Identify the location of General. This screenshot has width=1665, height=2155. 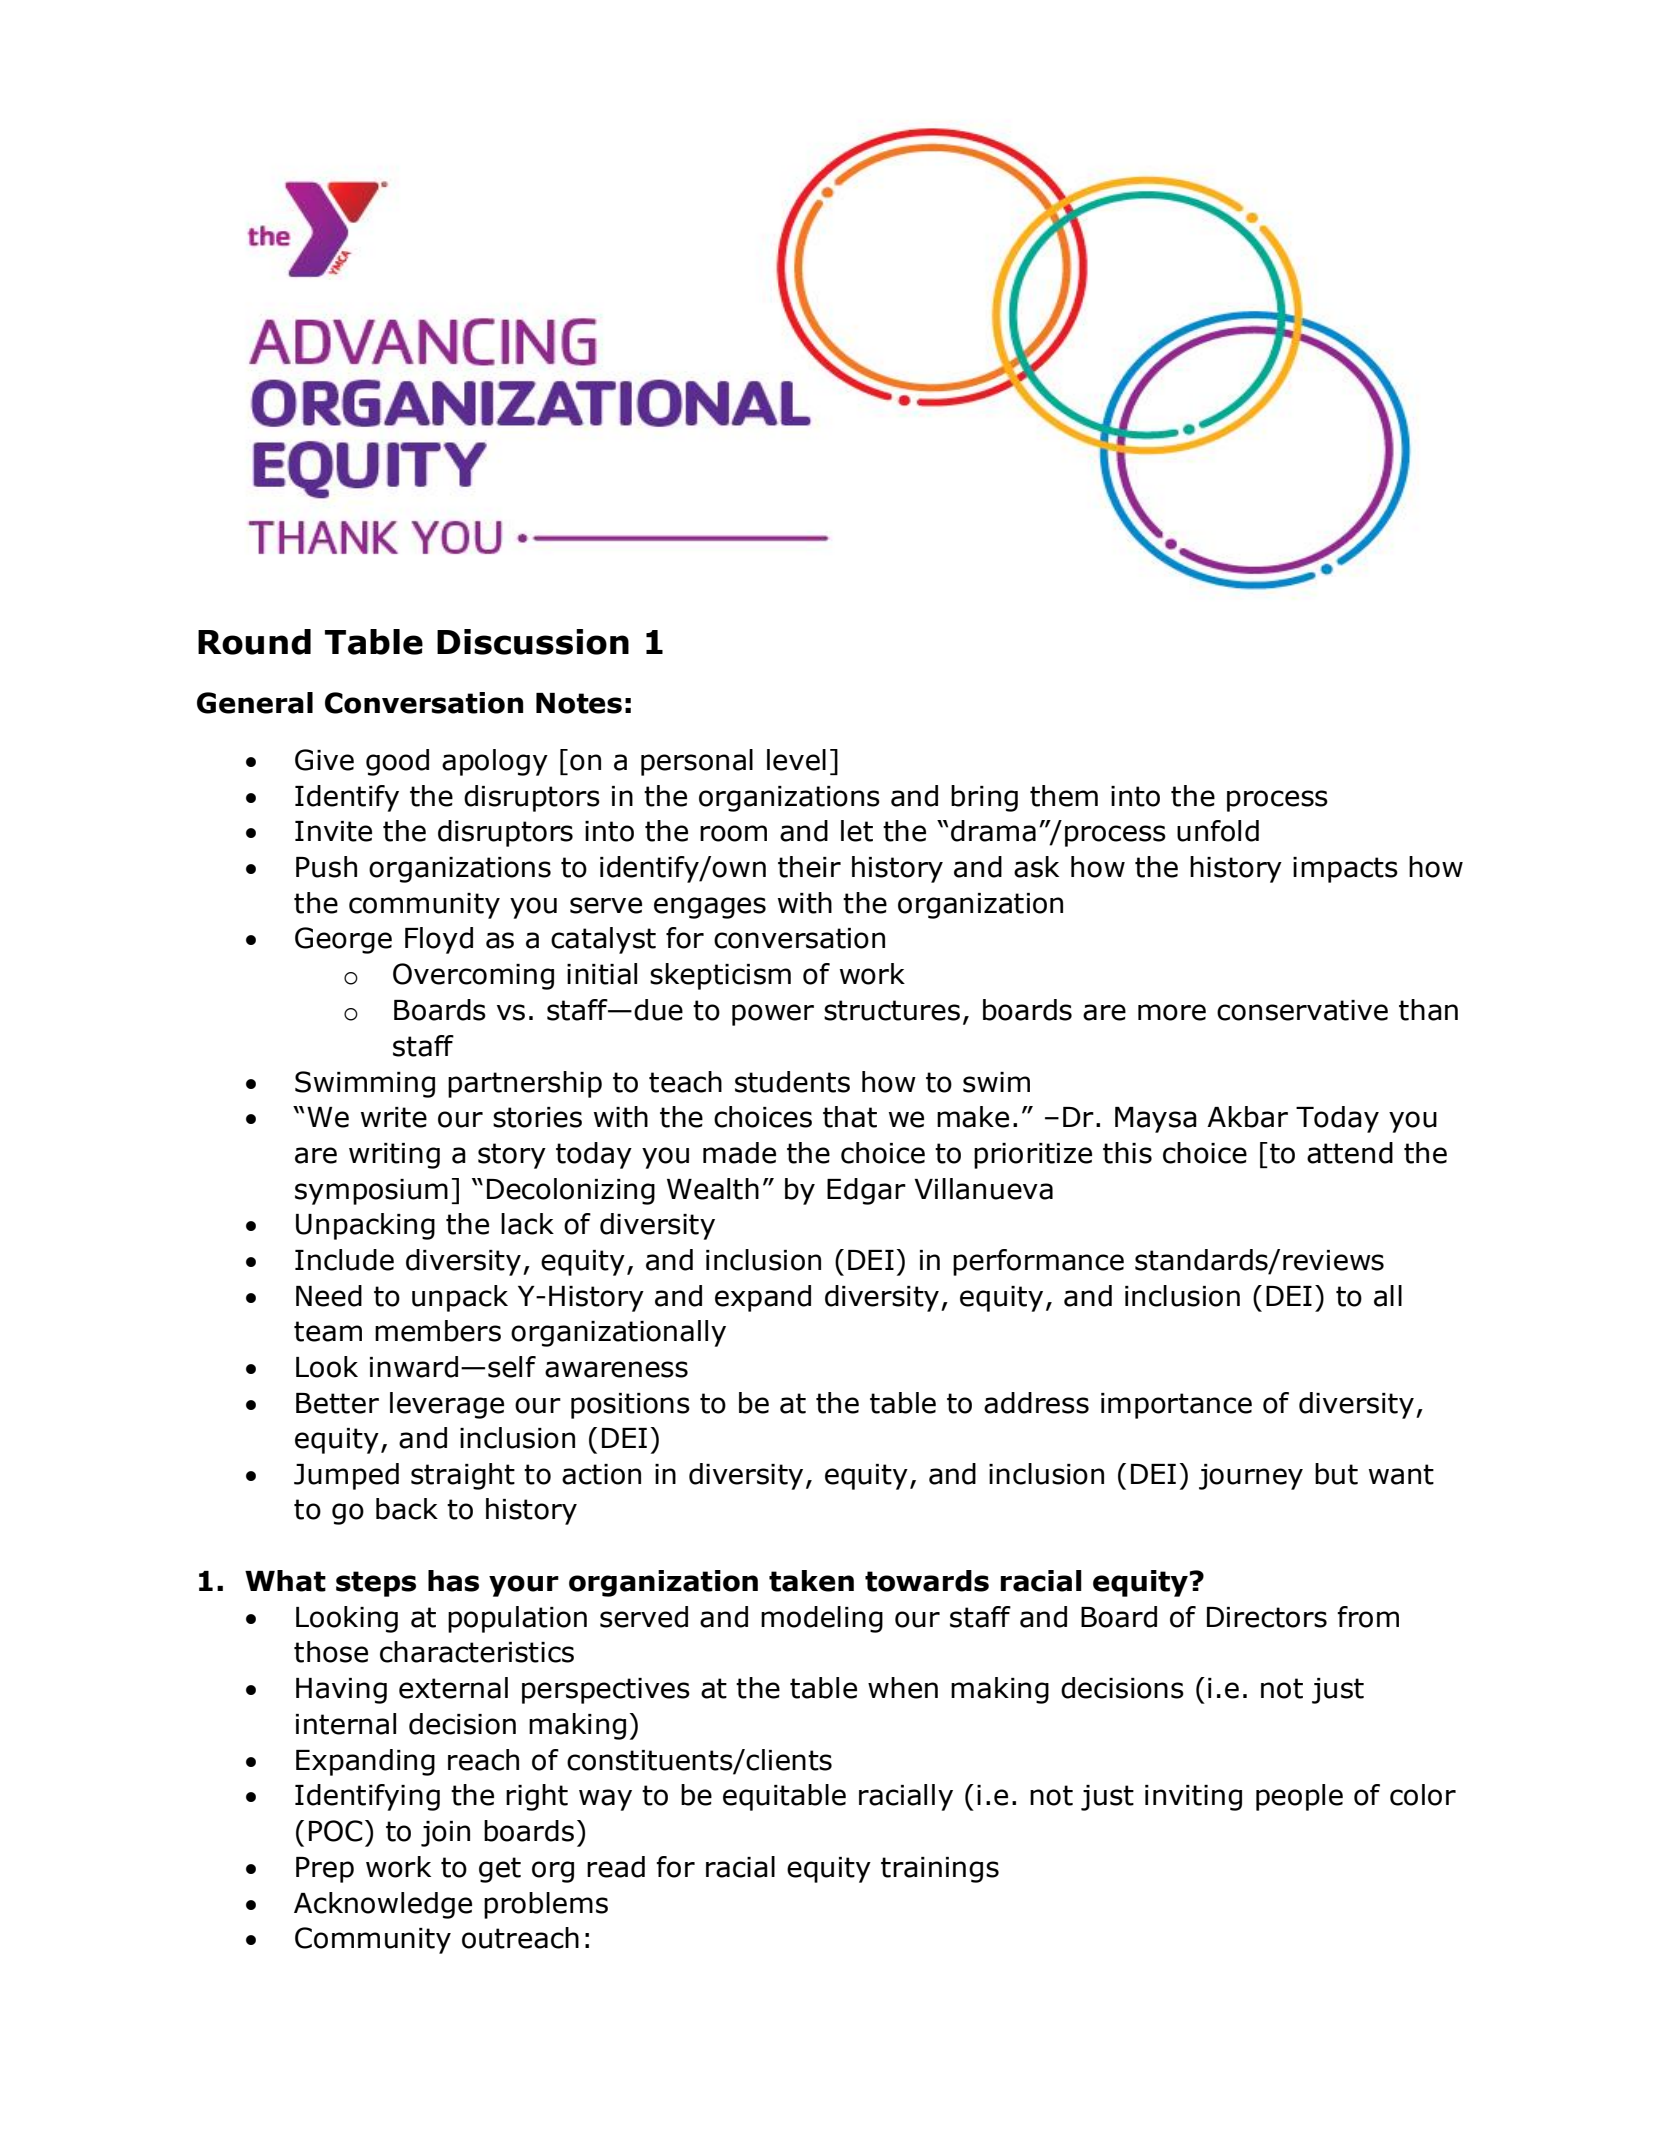
(255, 703).
